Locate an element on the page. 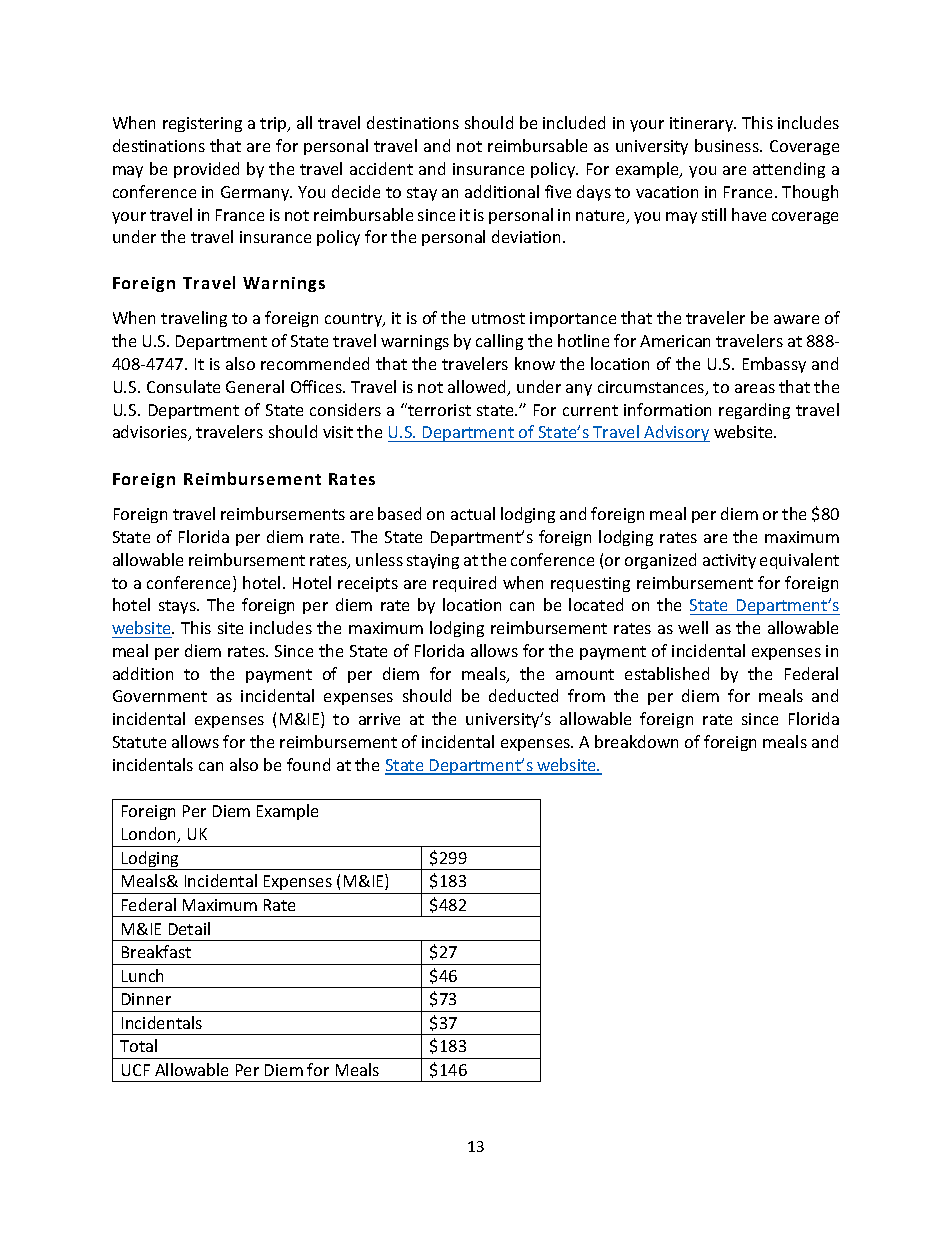 The height and width of the page is (1233, 952). Total is located at coordinates (138, 1045).
